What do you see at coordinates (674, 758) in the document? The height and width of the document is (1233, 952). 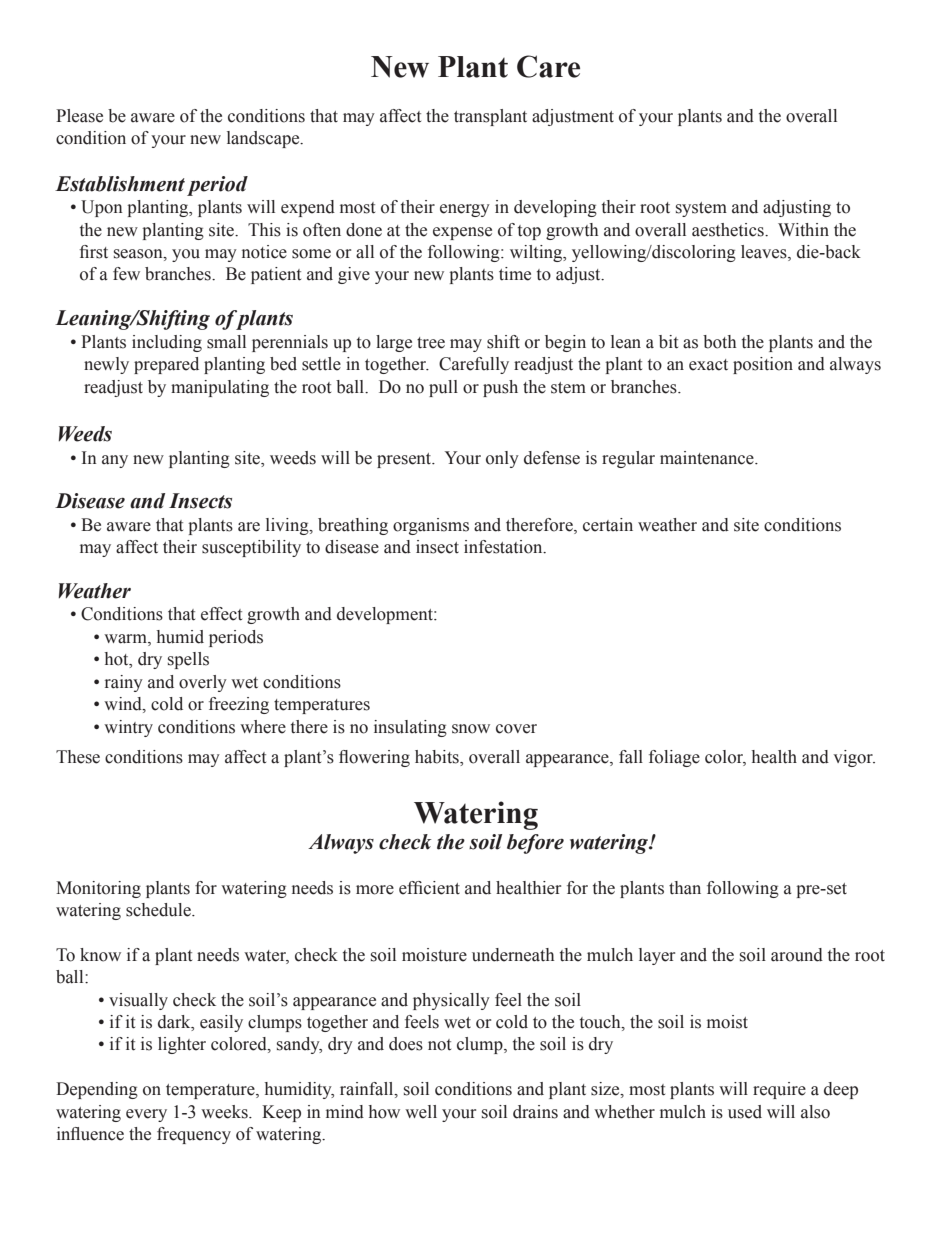 I see `foliage` at bounding box center [674, 758].
